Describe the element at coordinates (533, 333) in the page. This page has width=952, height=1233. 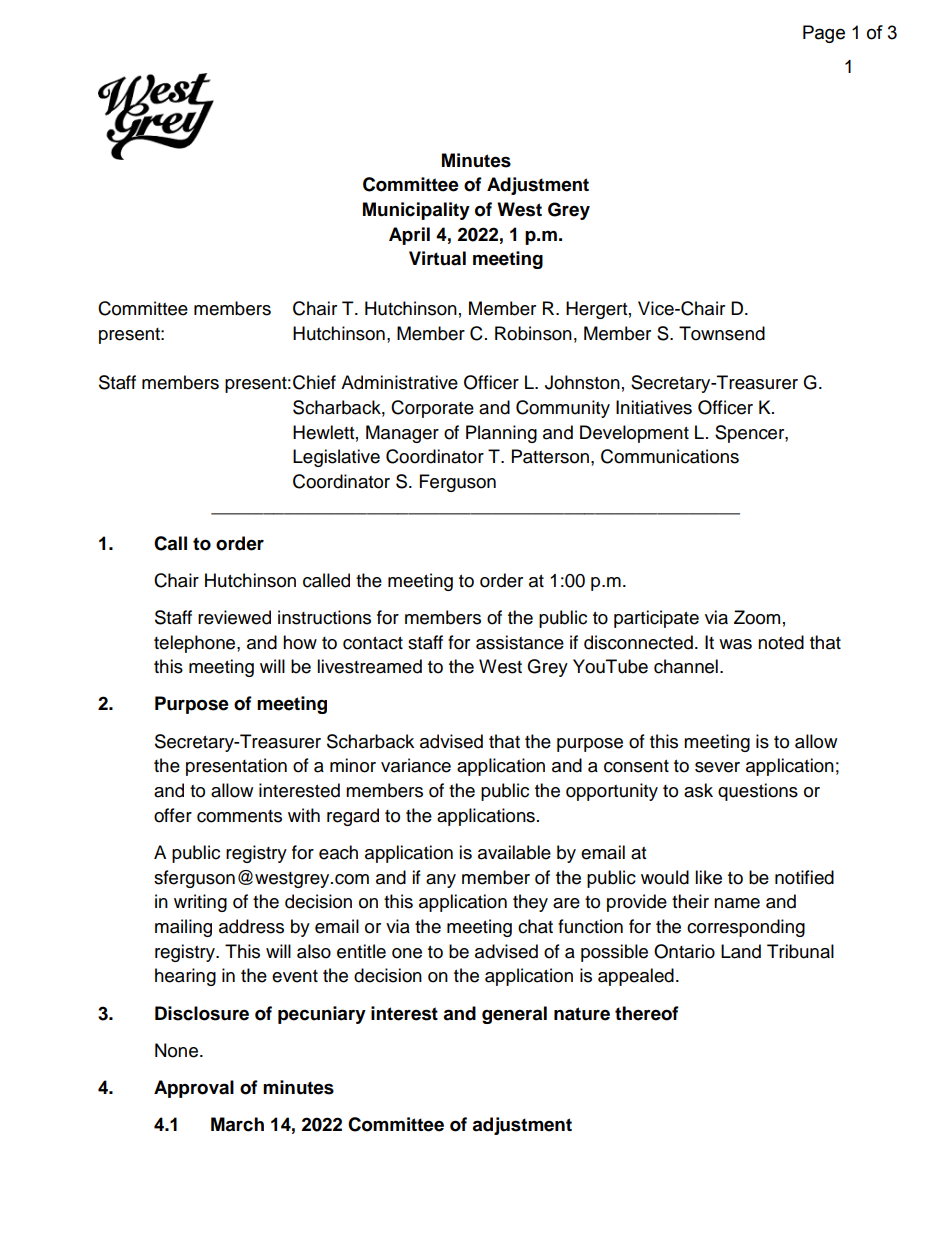
I see `Robinson` at that location.
